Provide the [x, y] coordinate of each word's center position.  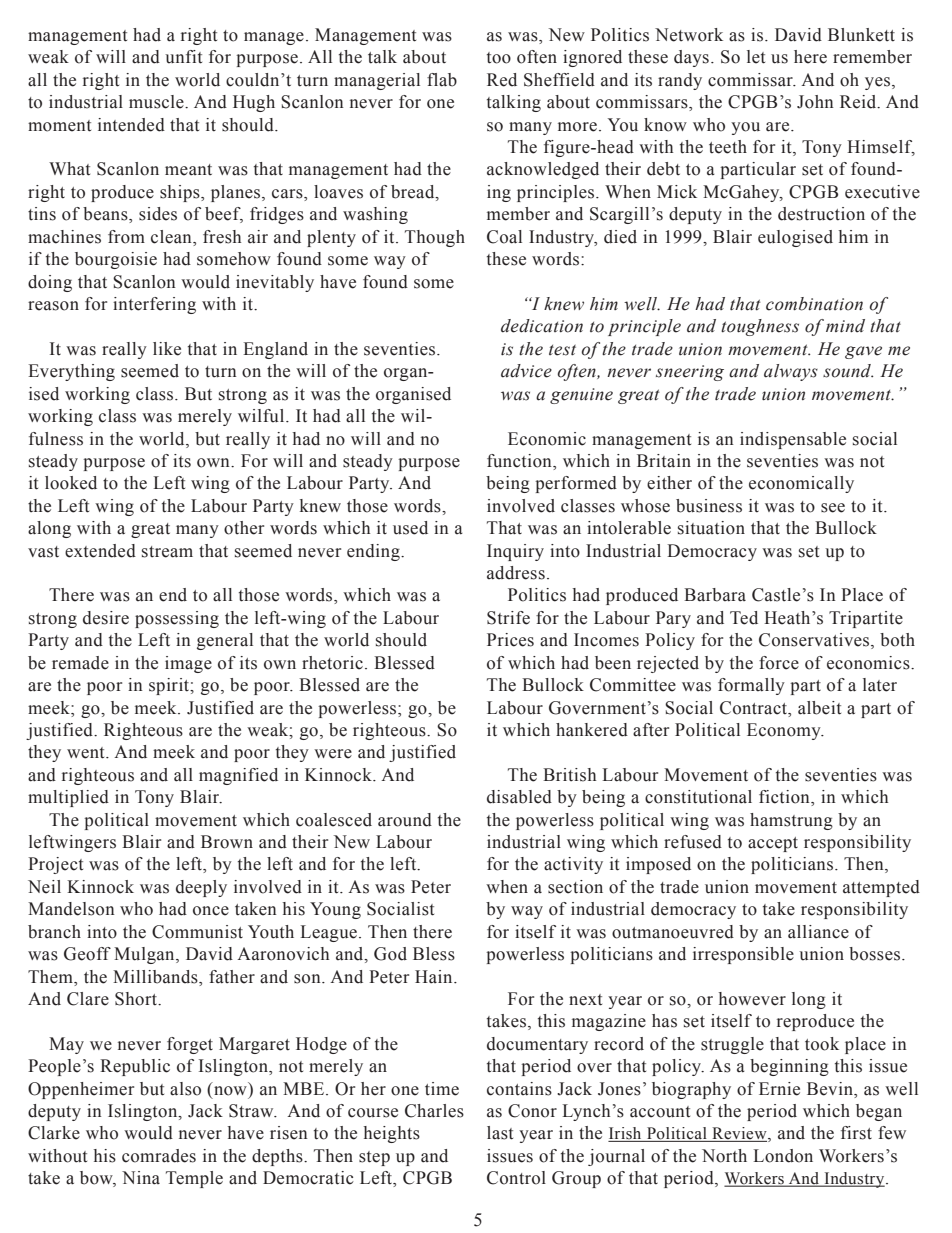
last [500, 1133]
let [756, 57]
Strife [508, 618]
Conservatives [815, 641]
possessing [177, 619]
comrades [159, 1156]
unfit [183, 57]
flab [442, 80]
